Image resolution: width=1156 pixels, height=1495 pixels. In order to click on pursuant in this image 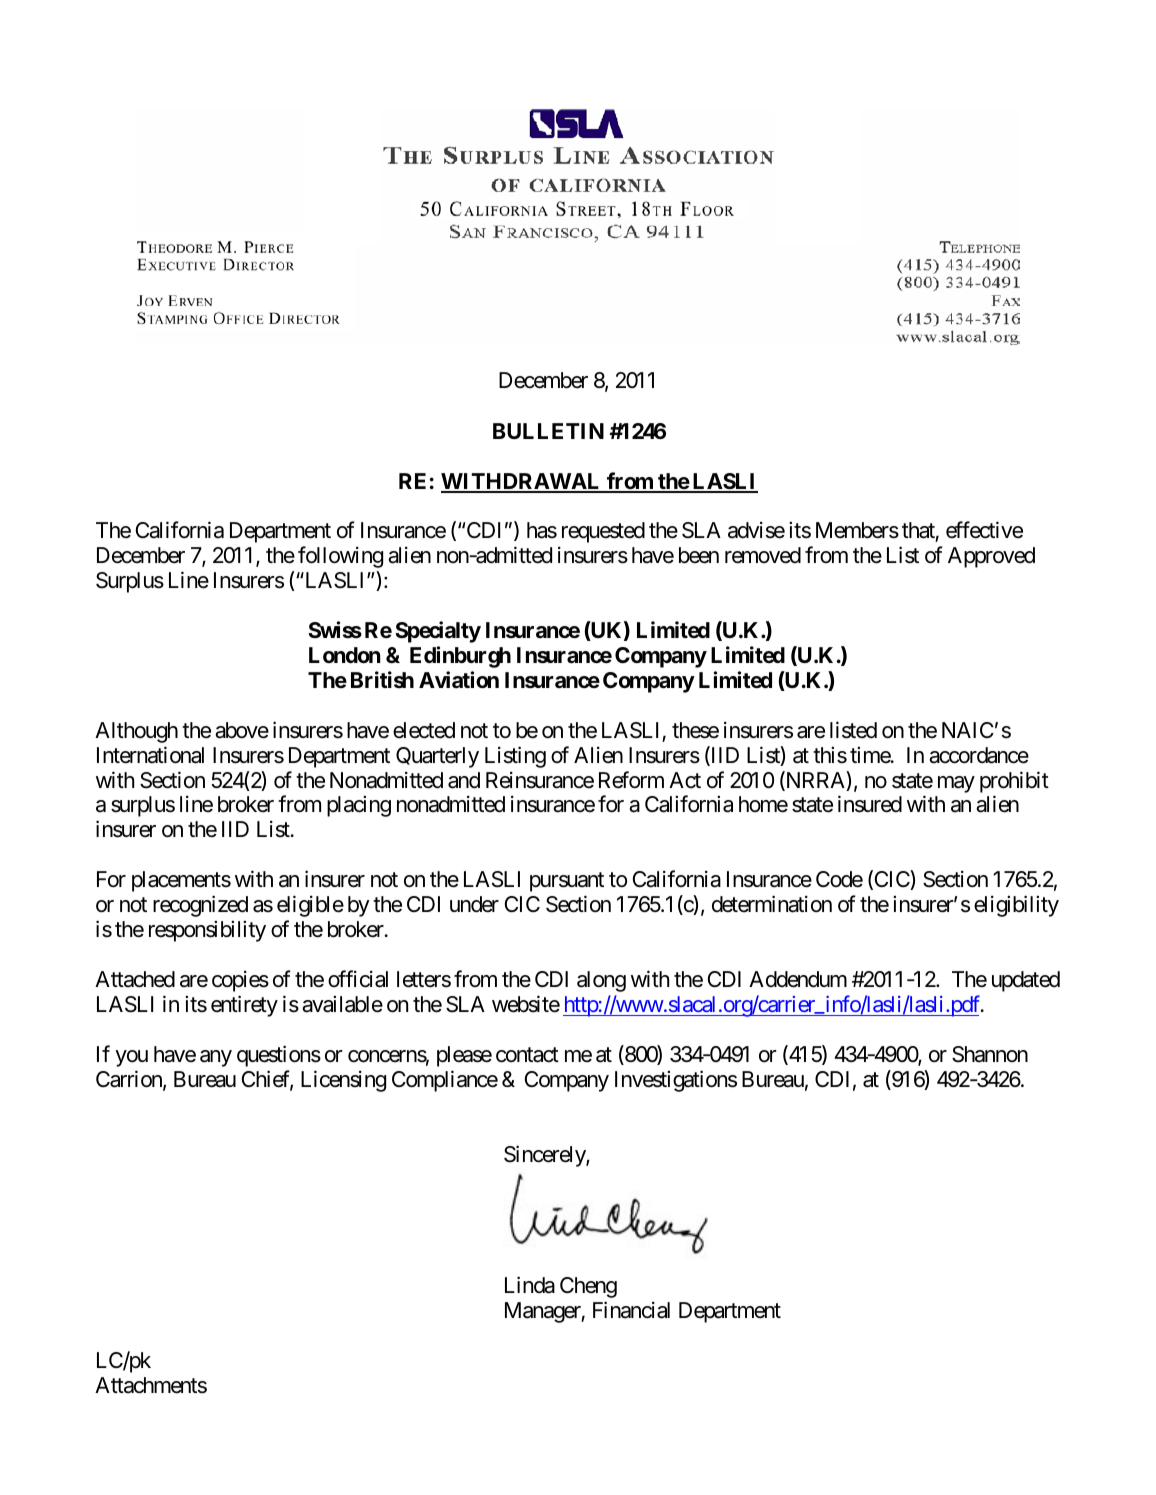, I will do `click(567, 882)`.
